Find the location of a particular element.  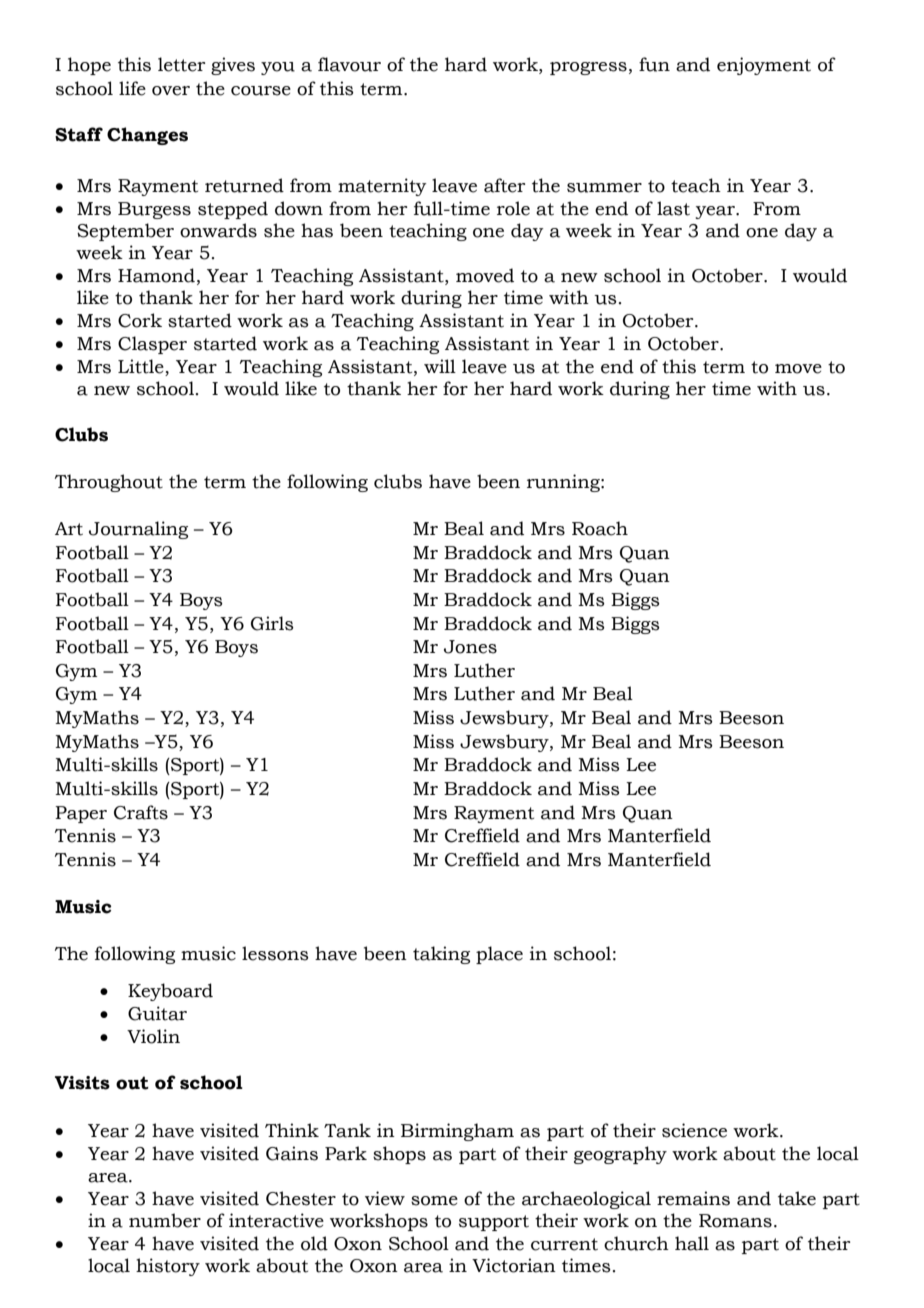

number is located at coordinates (165, 1220).
